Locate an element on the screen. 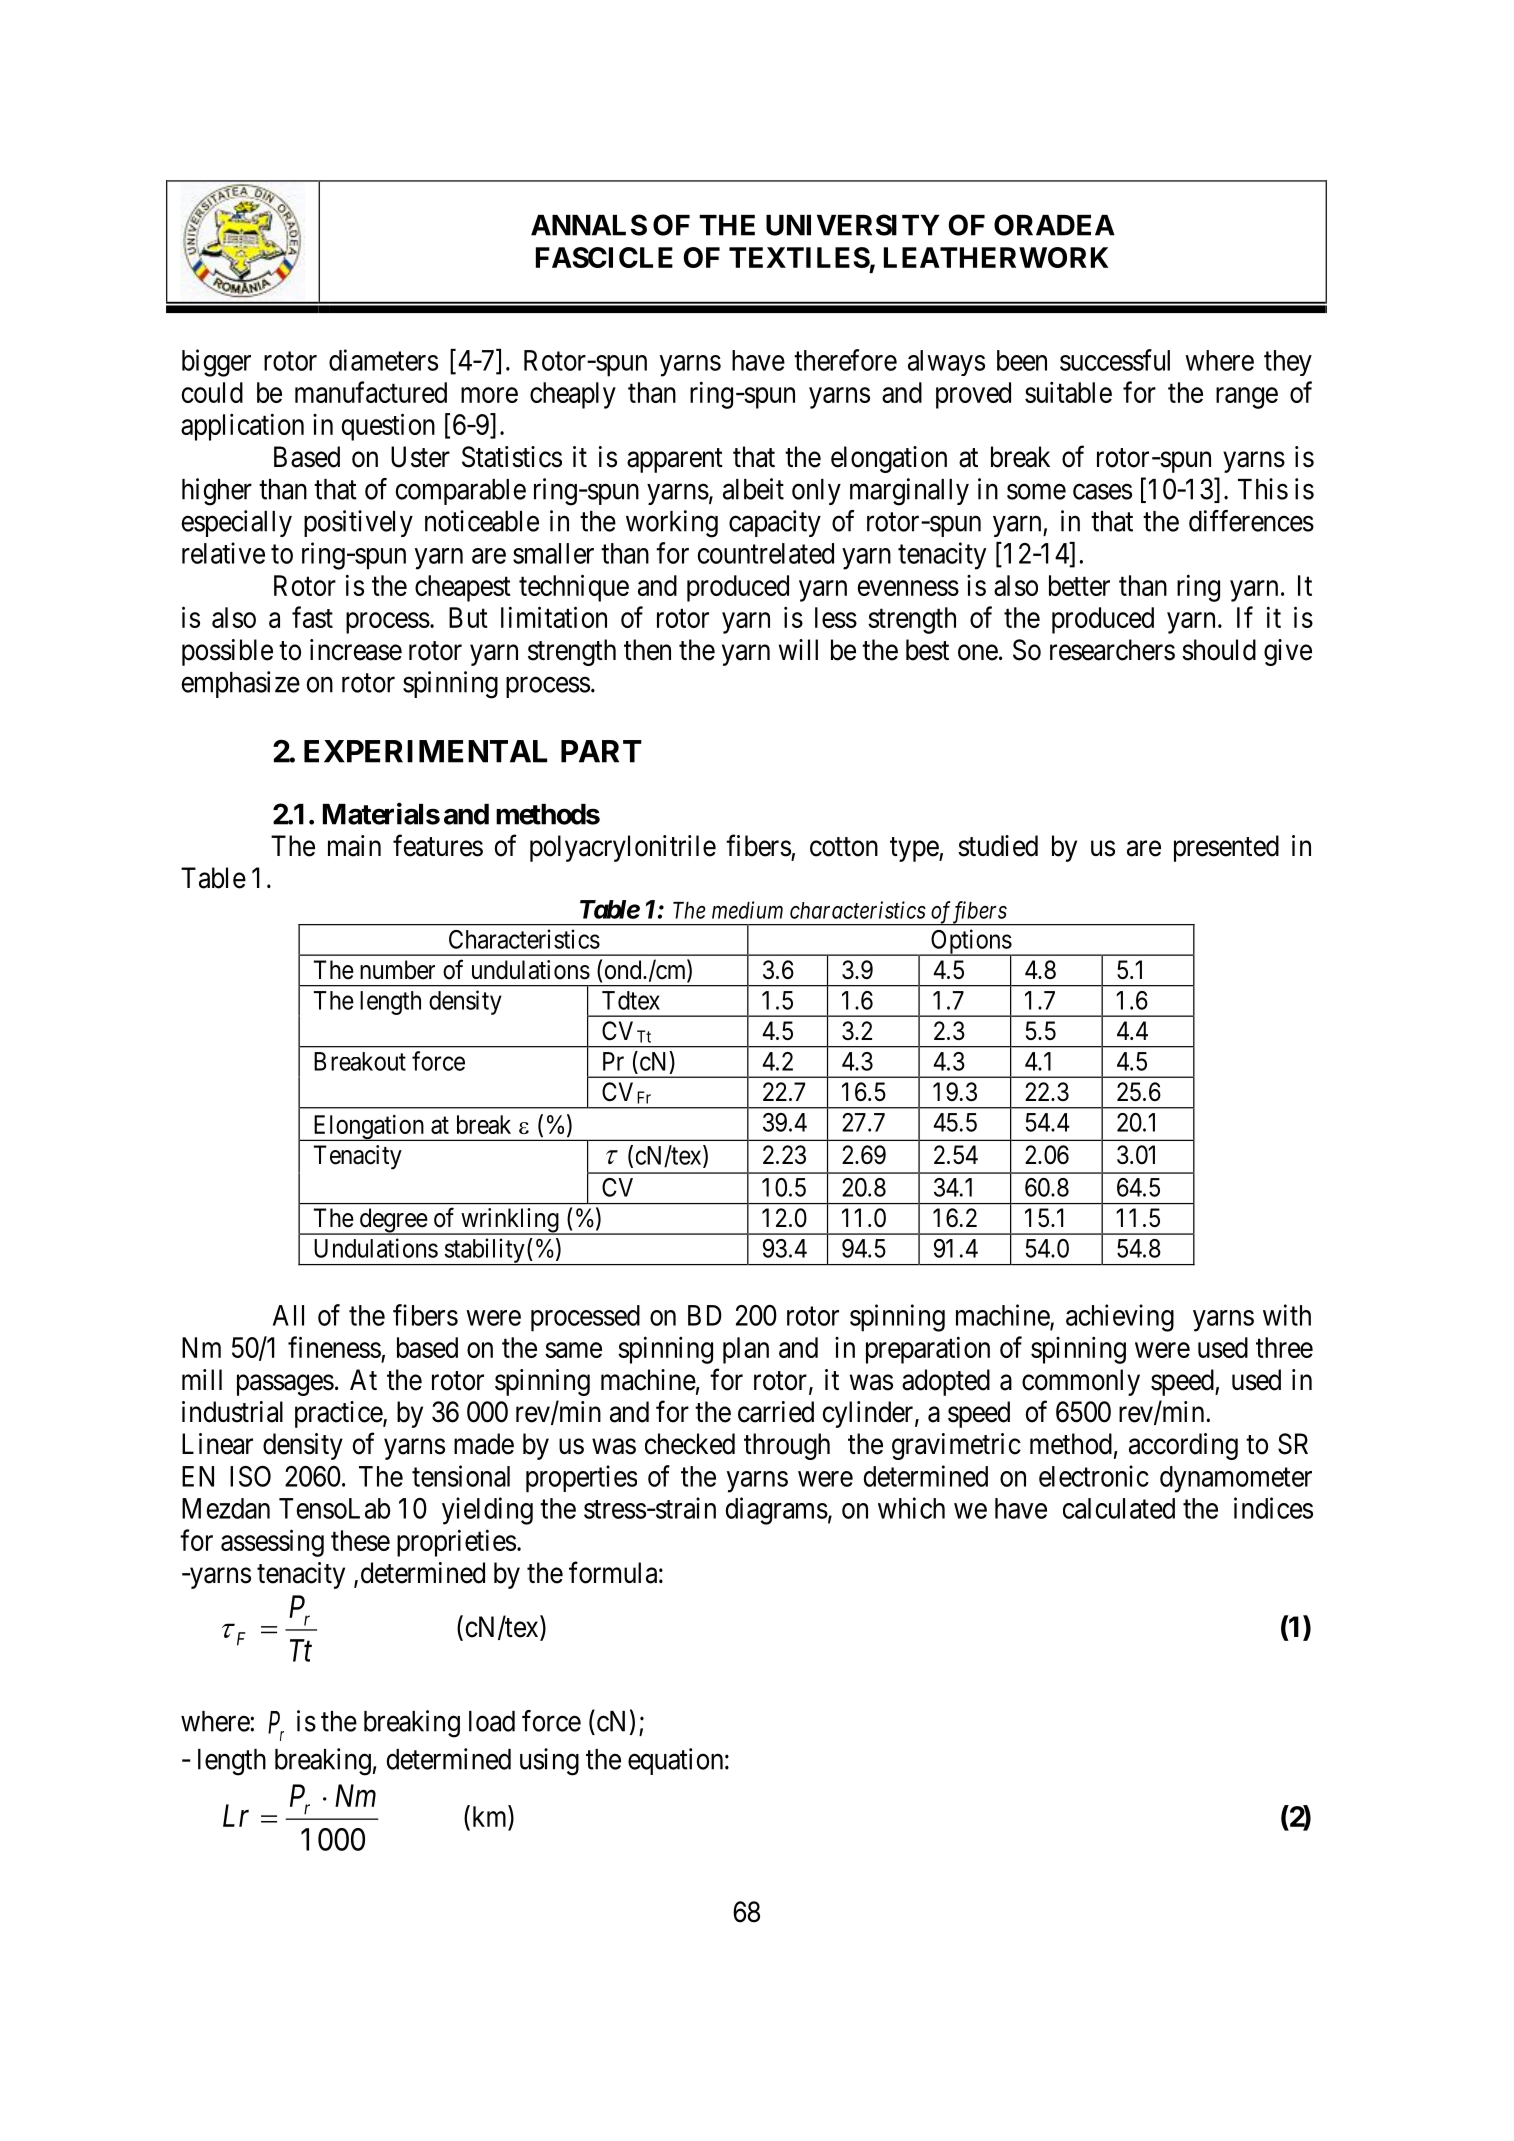  bigger is located at coordinates (216, 363).
